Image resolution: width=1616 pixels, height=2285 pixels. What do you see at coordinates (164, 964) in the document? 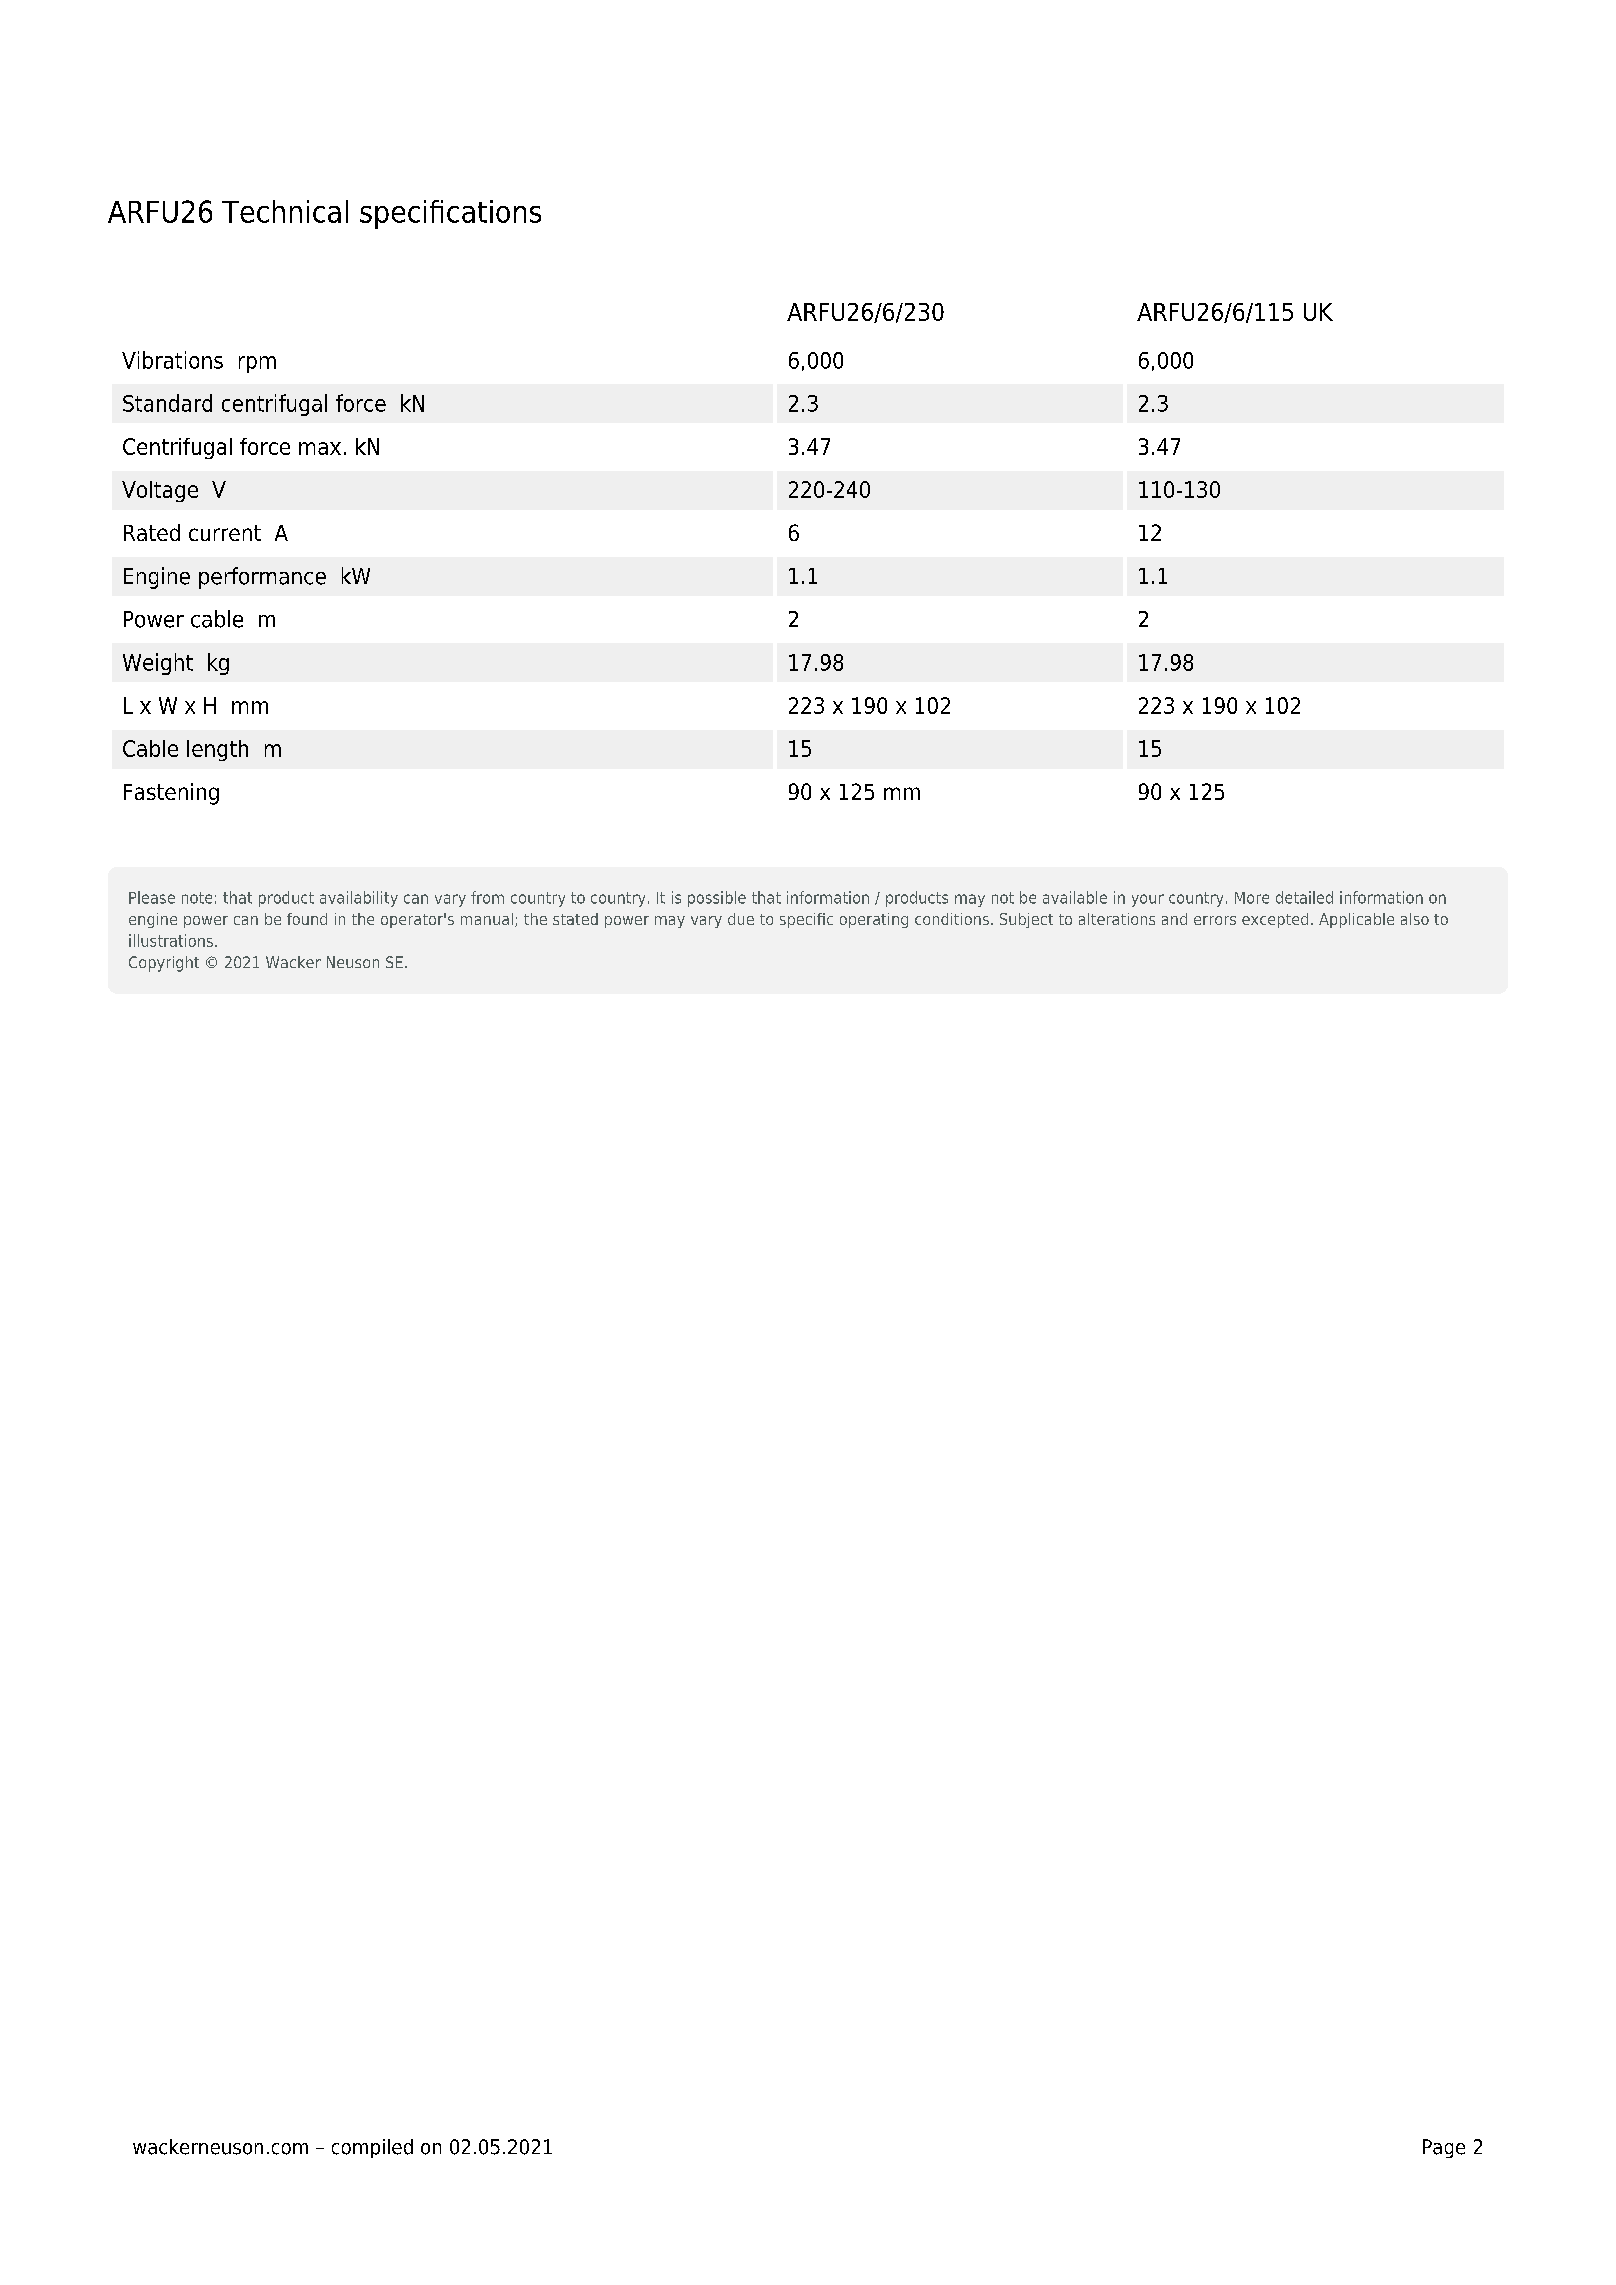
I see `Copyright` at bounding box center [164, 964].
